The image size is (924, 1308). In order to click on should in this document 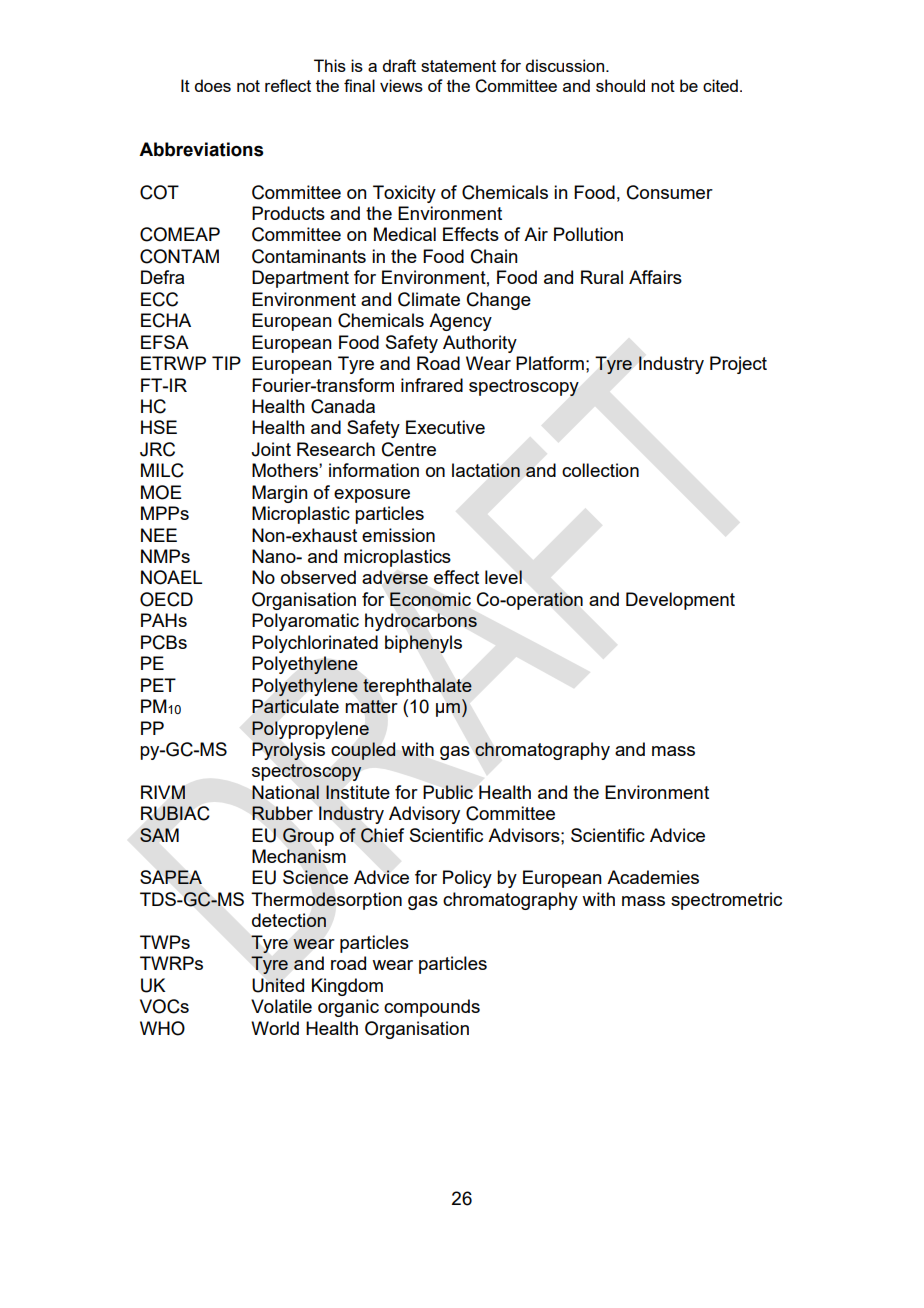, I will do `click(620, 85)`.
